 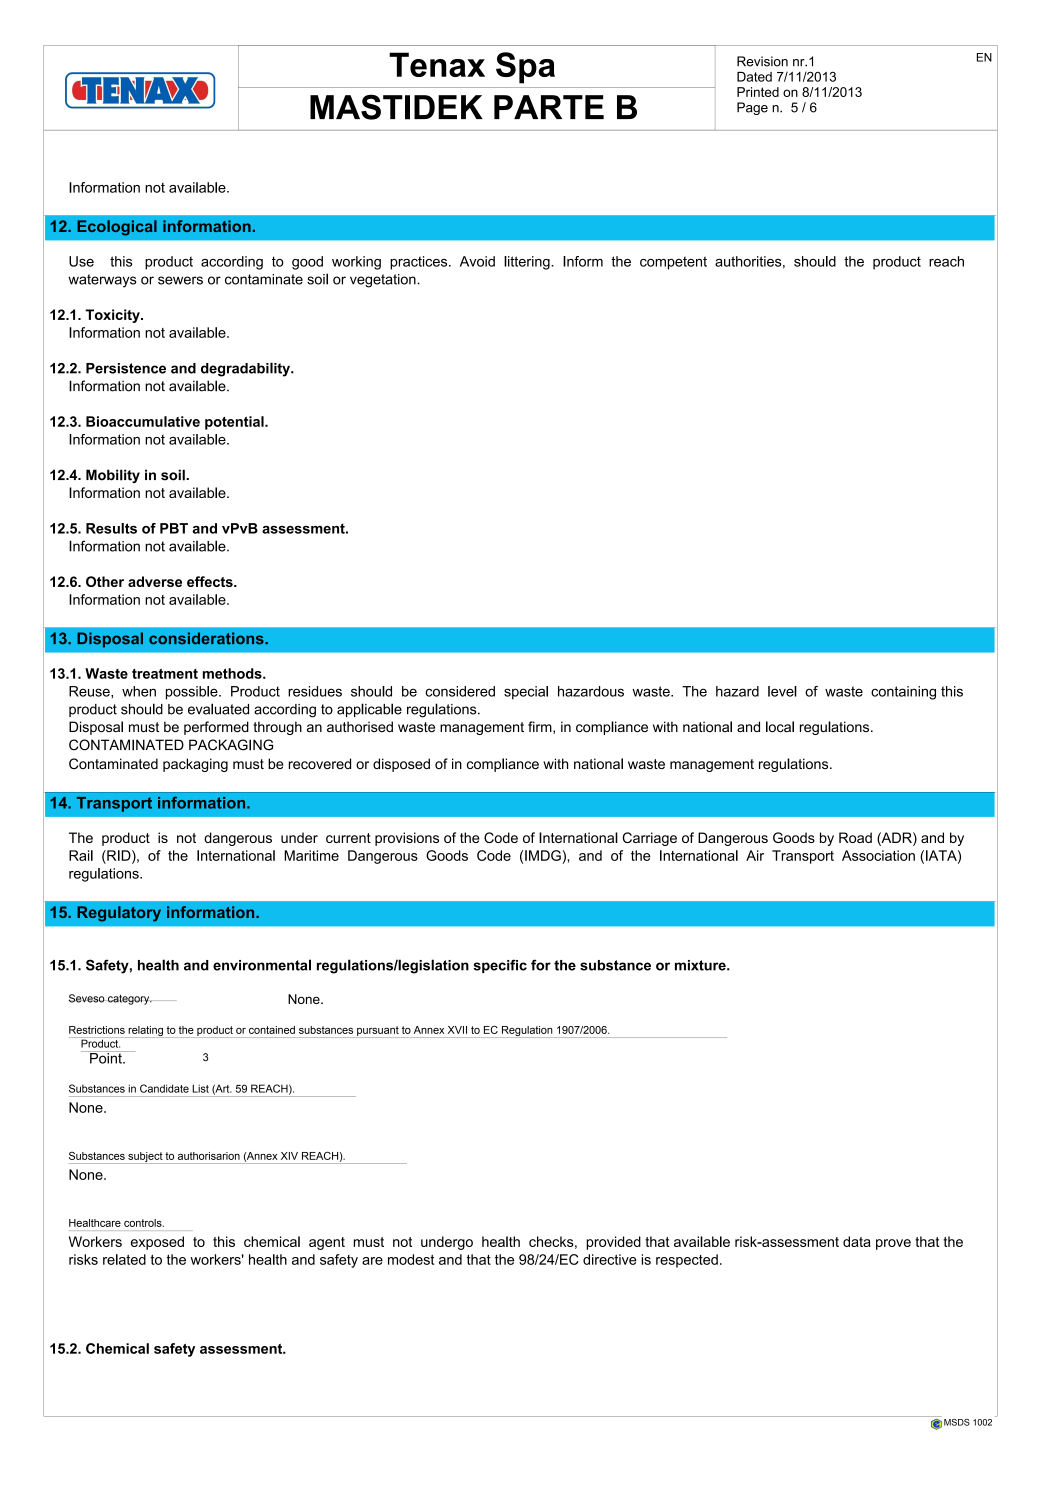 What do you see at coordinates (500, 966) in the screenshot?
I see `specific` at bounding box center [500, 966].
